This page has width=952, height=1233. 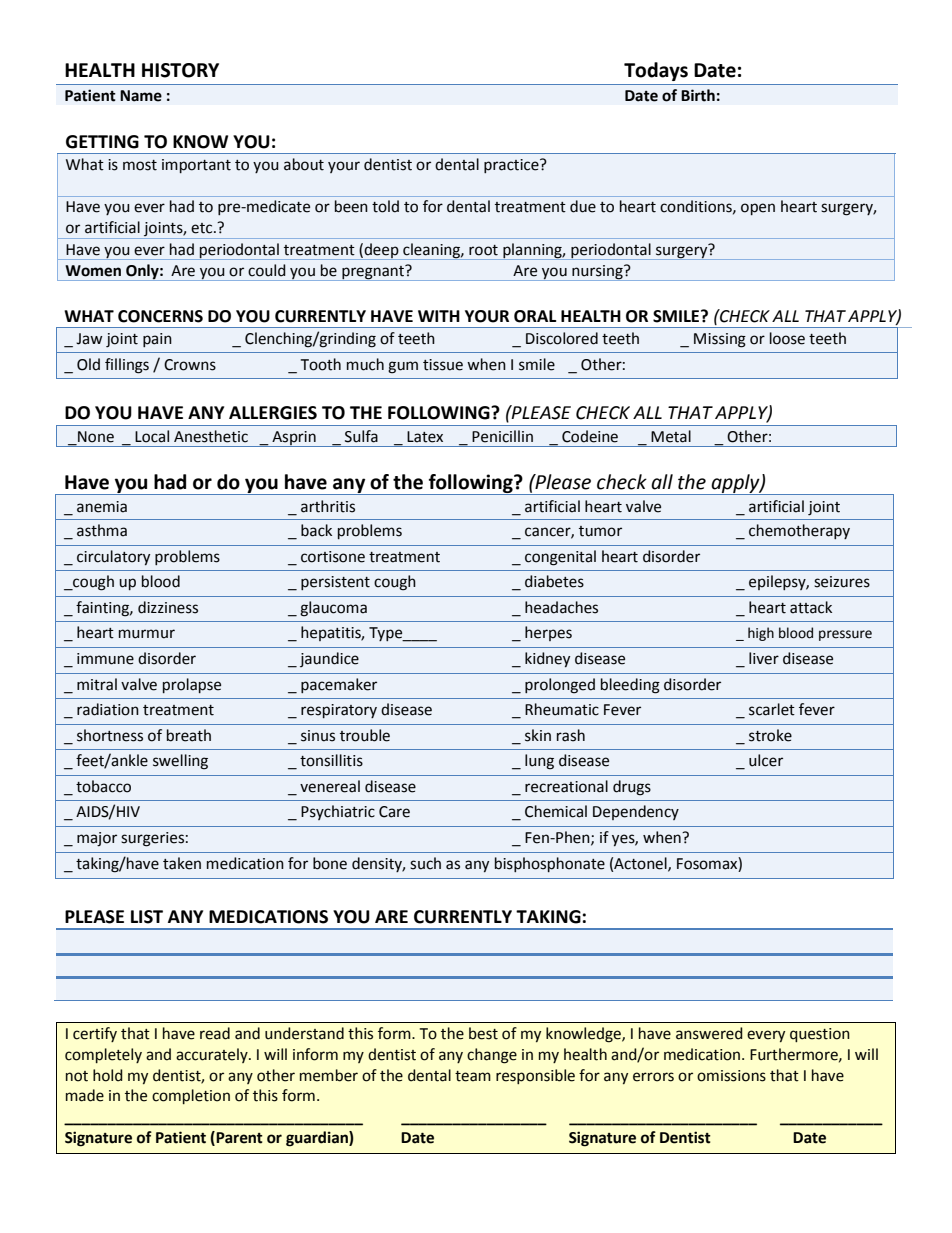 What do you see at coordinates (425, 863) in the page?
I see `such` at bounding box center [425, 863].
